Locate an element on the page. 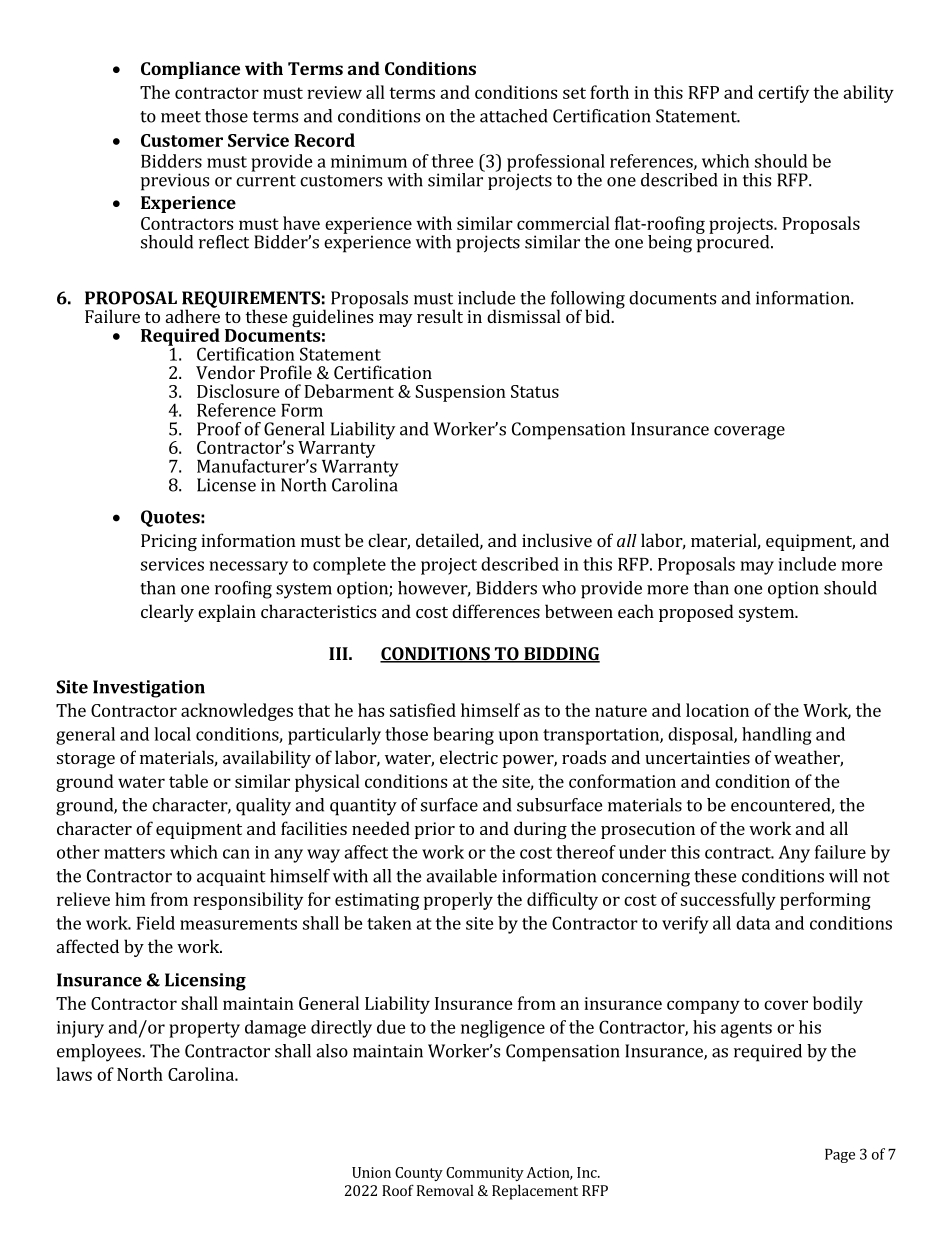 This image has width=952, height=1233. certify is located at coordinates (783, 94).
